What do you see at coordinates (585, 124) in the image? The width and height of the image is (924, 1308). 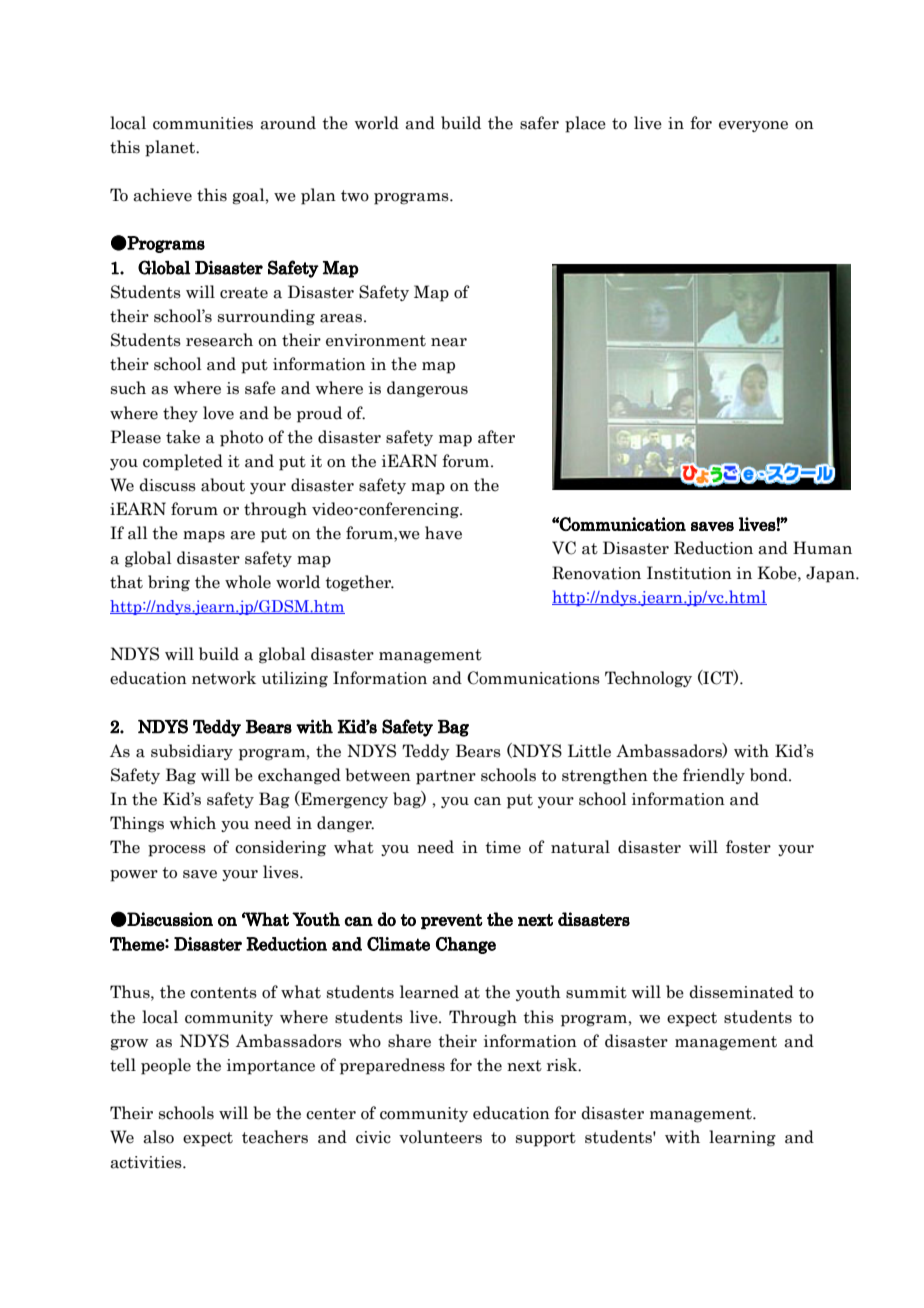 I see `place` at bounding box center [585, 124].
